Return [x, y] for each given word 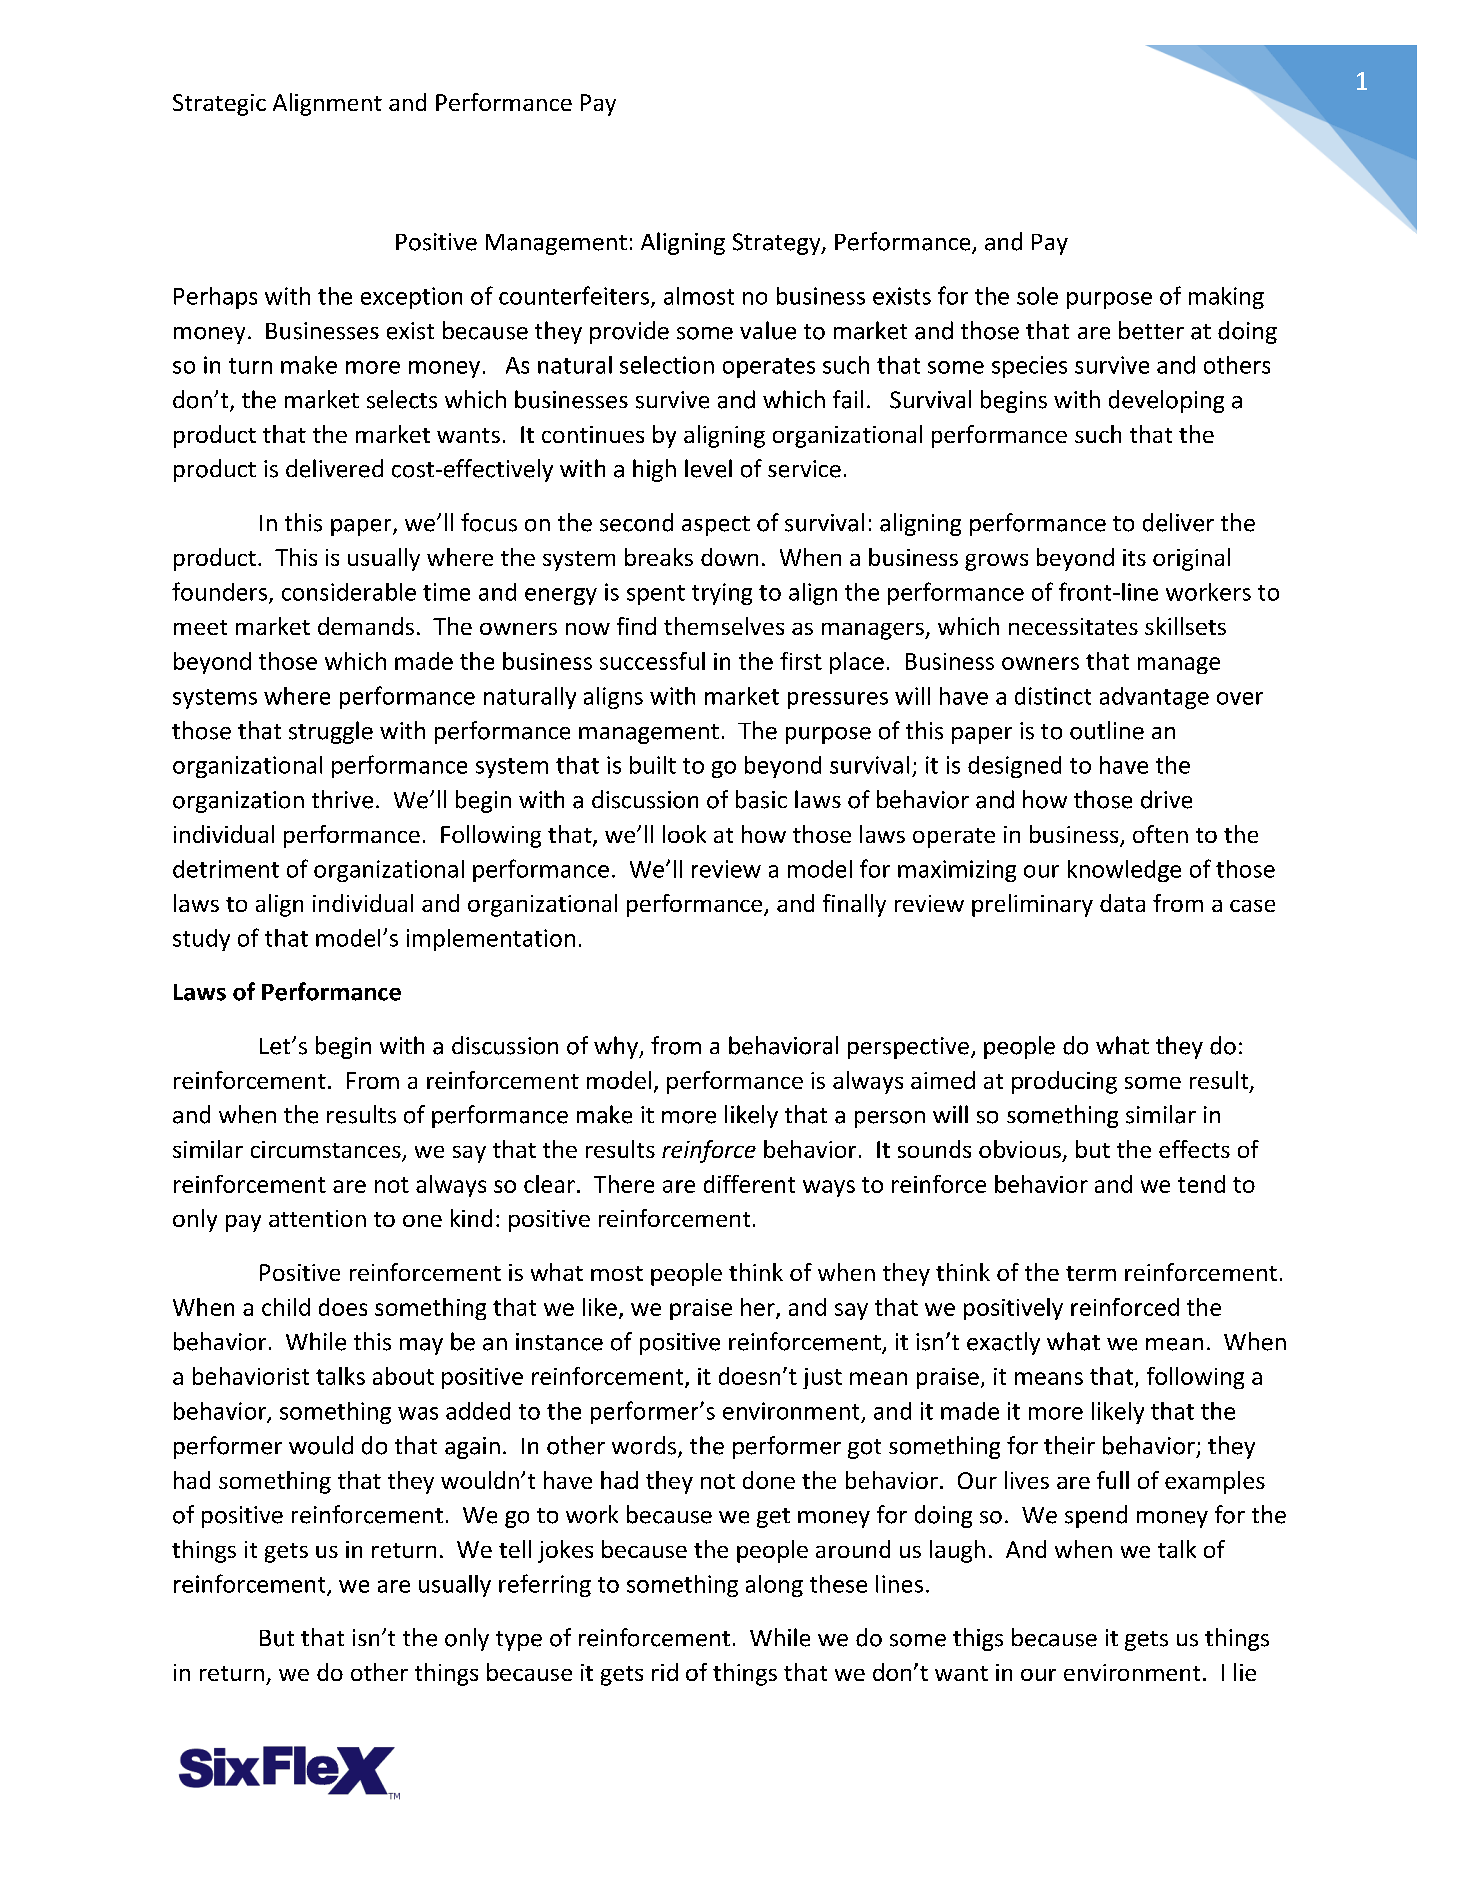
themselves [724, 626]
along [774, 1586]
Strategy [778, 244]
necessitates [1073, 626]
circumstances [327, 1151]
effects [1194, 1149]
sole [1037, 296]
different [749, 1184]
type [519, 1641]
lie [1245, 1672]
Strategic [219, 105]
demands [366, 626]
